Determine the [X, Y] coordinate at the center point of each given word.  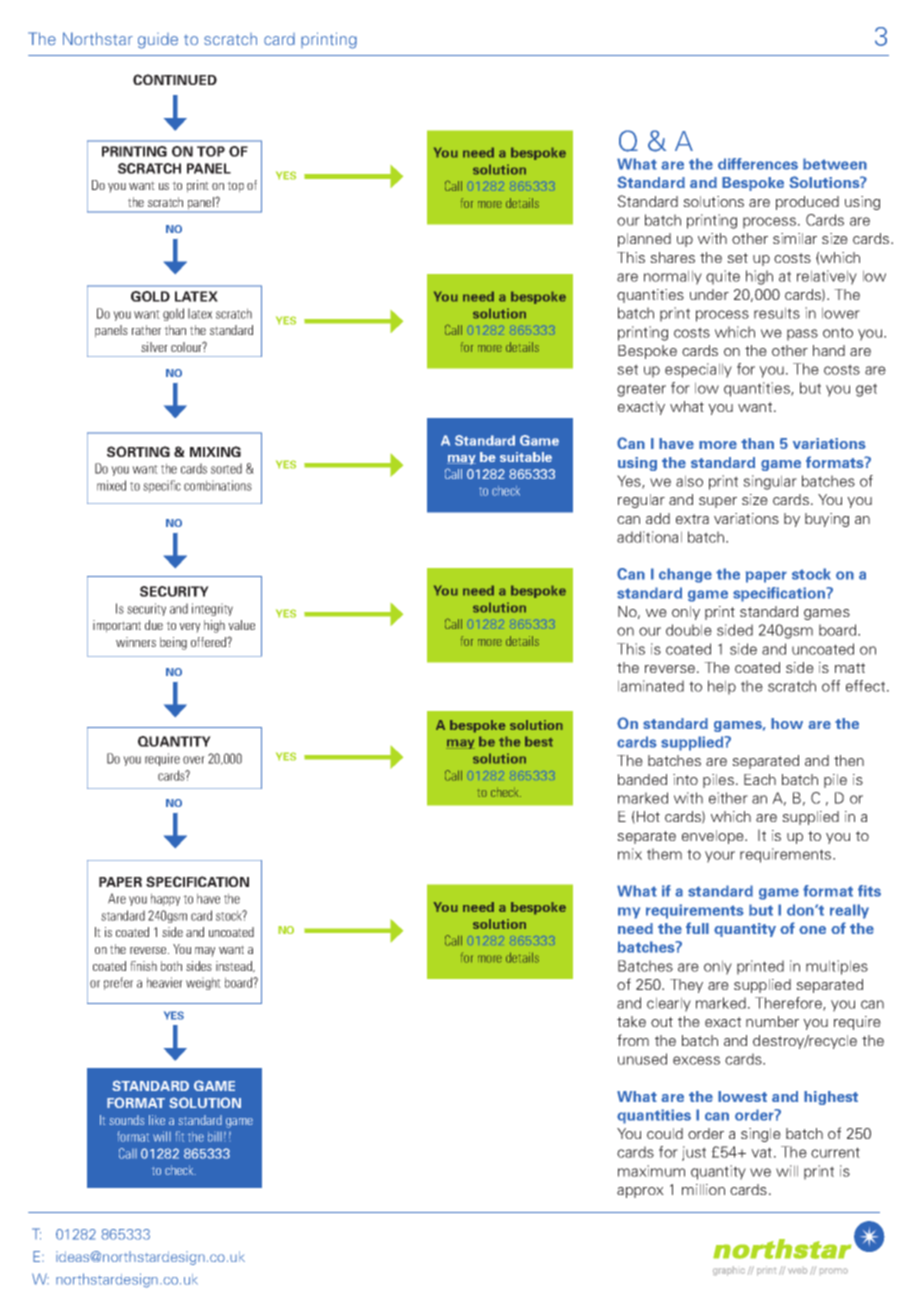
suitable [526, 457]
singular [770, 482]
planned [644, 240]
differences [758, 164]
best [539, 741]
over [194, 760]
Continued [175, 79]
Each [760, 779]
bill [215, 1137]
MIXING [215, 451]
